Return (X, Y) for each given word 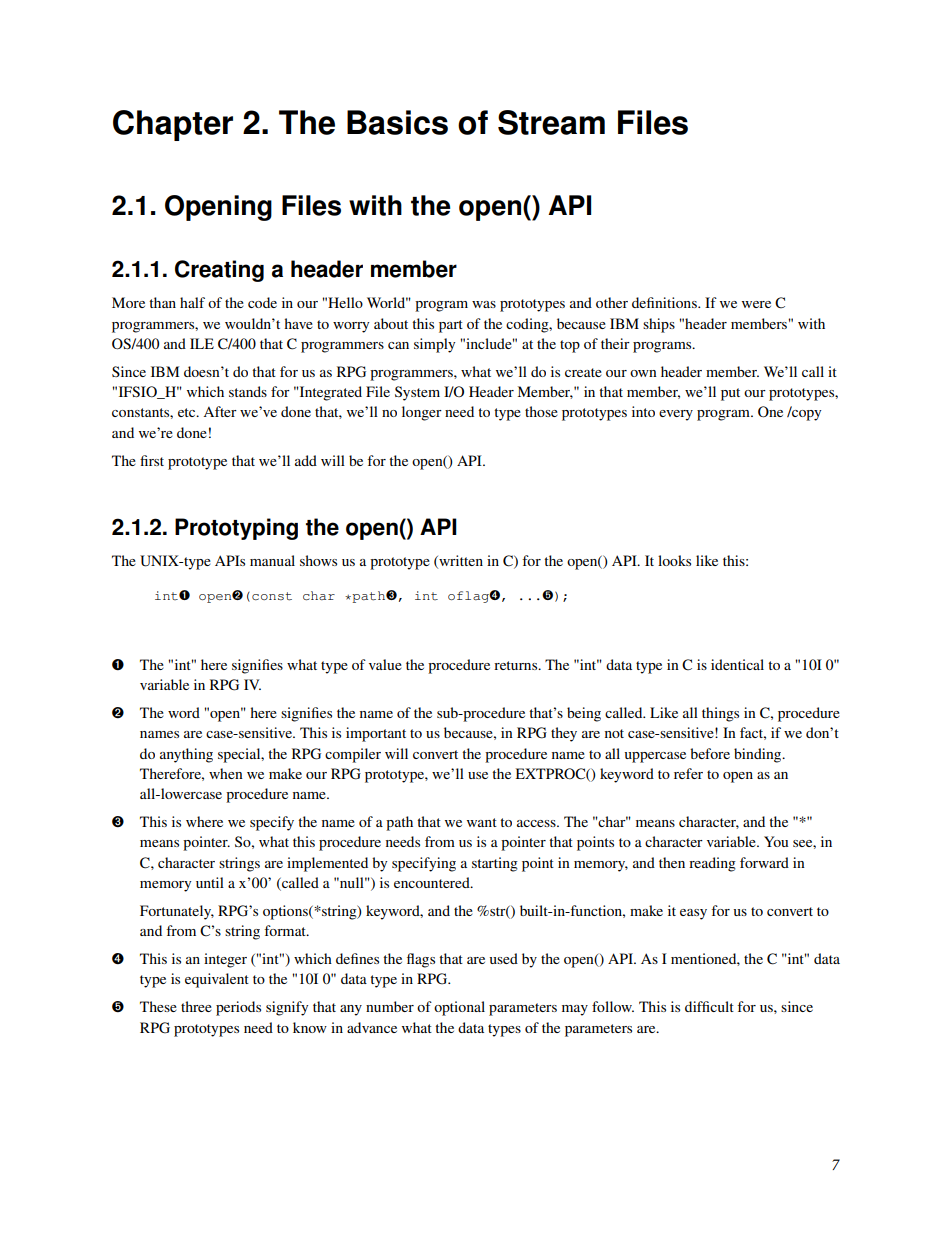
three (196, 1006)
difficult (709, 1006)
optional (459, 1008)
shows (318, 560)
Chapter (173, 125)
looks (674, 560)
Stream (551, 122)
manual (272, 560)
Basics (397, 122)
